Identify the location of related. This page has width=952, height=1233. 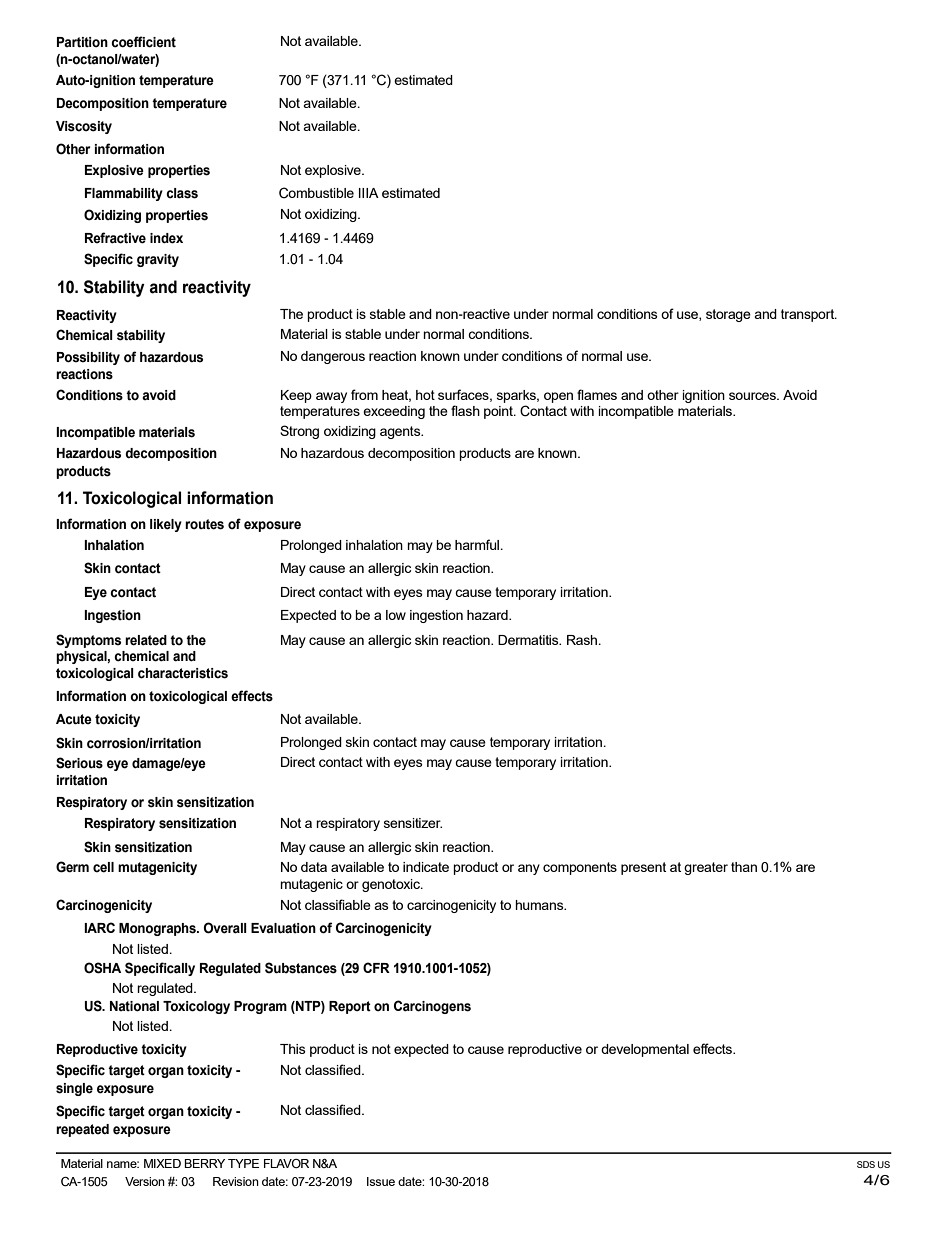
(146, 640).
